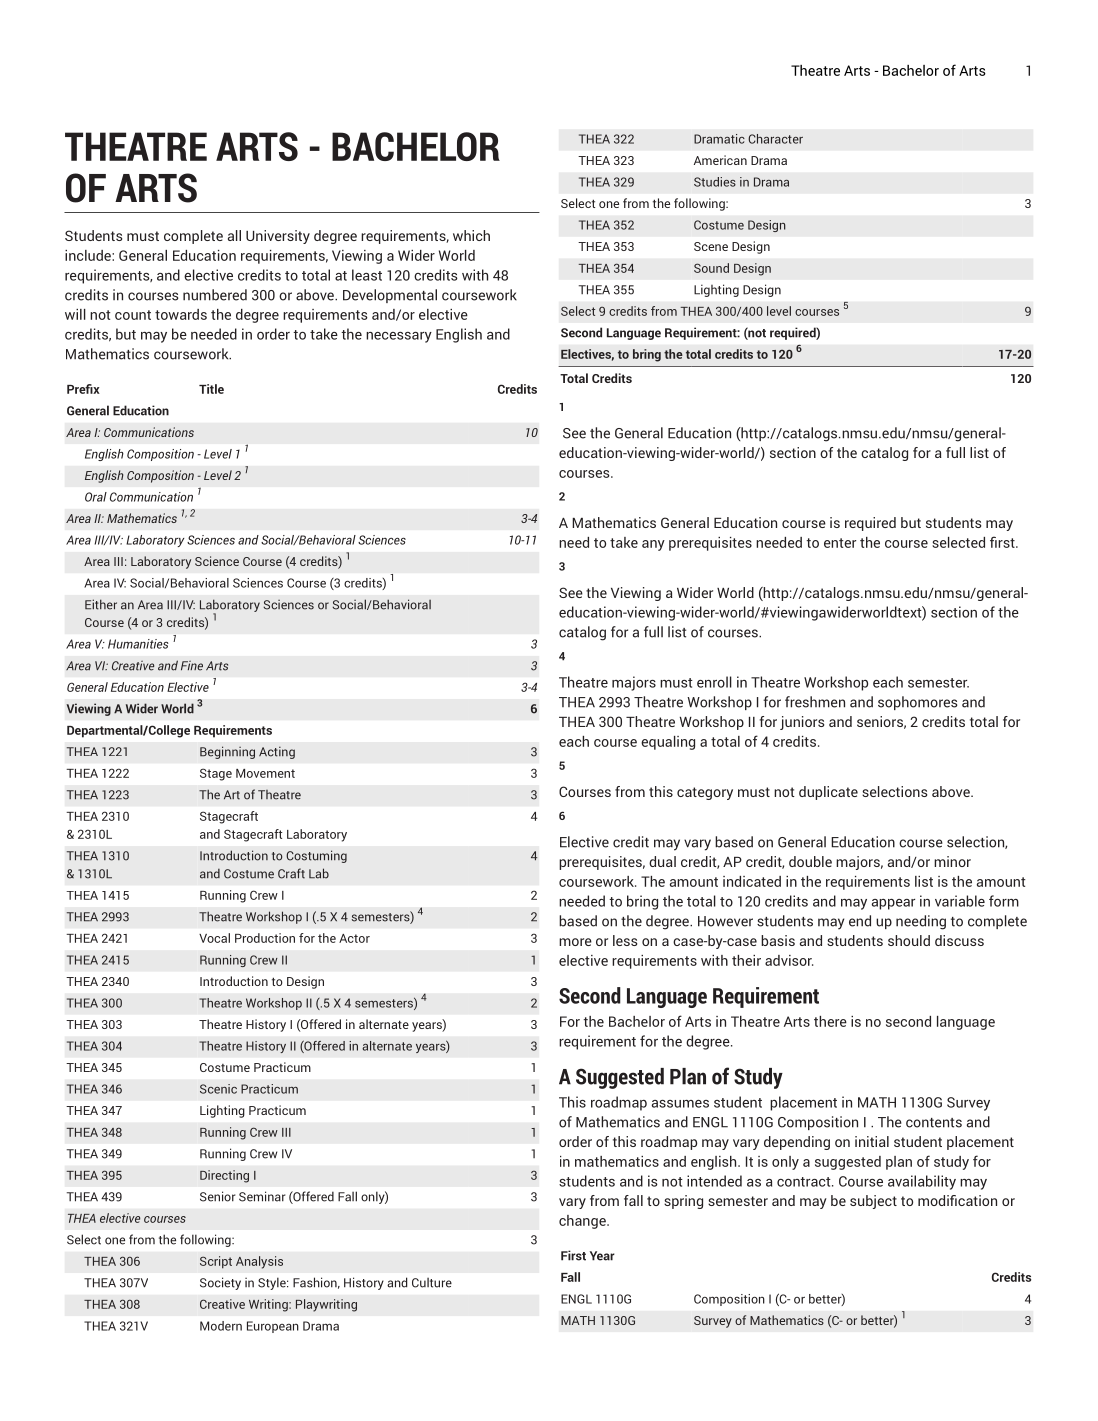  Describe the element at coordinates (101, 604) in the image. I see `Either` at that location.
